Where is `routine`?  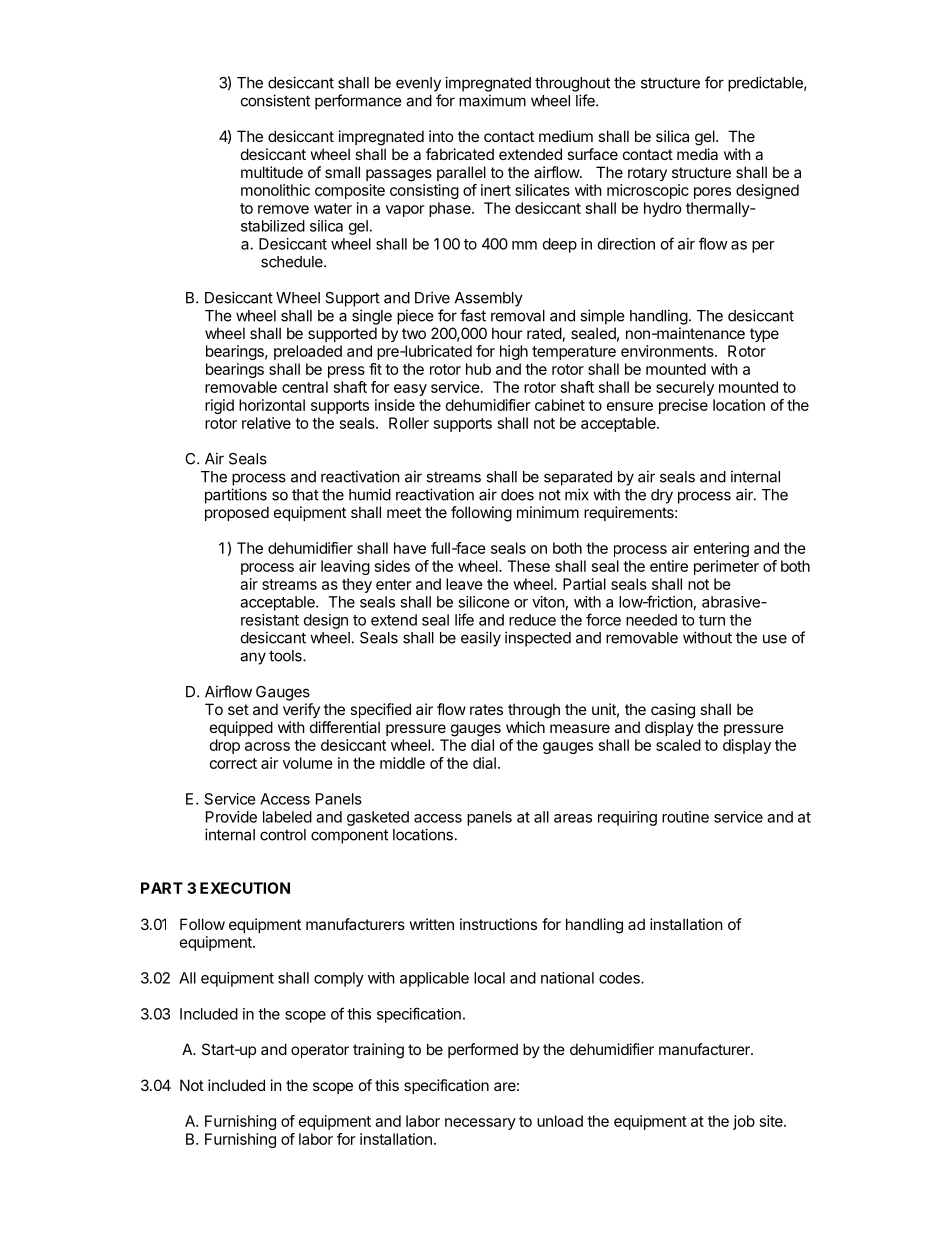
routine is located at coordinates (685, 817).
